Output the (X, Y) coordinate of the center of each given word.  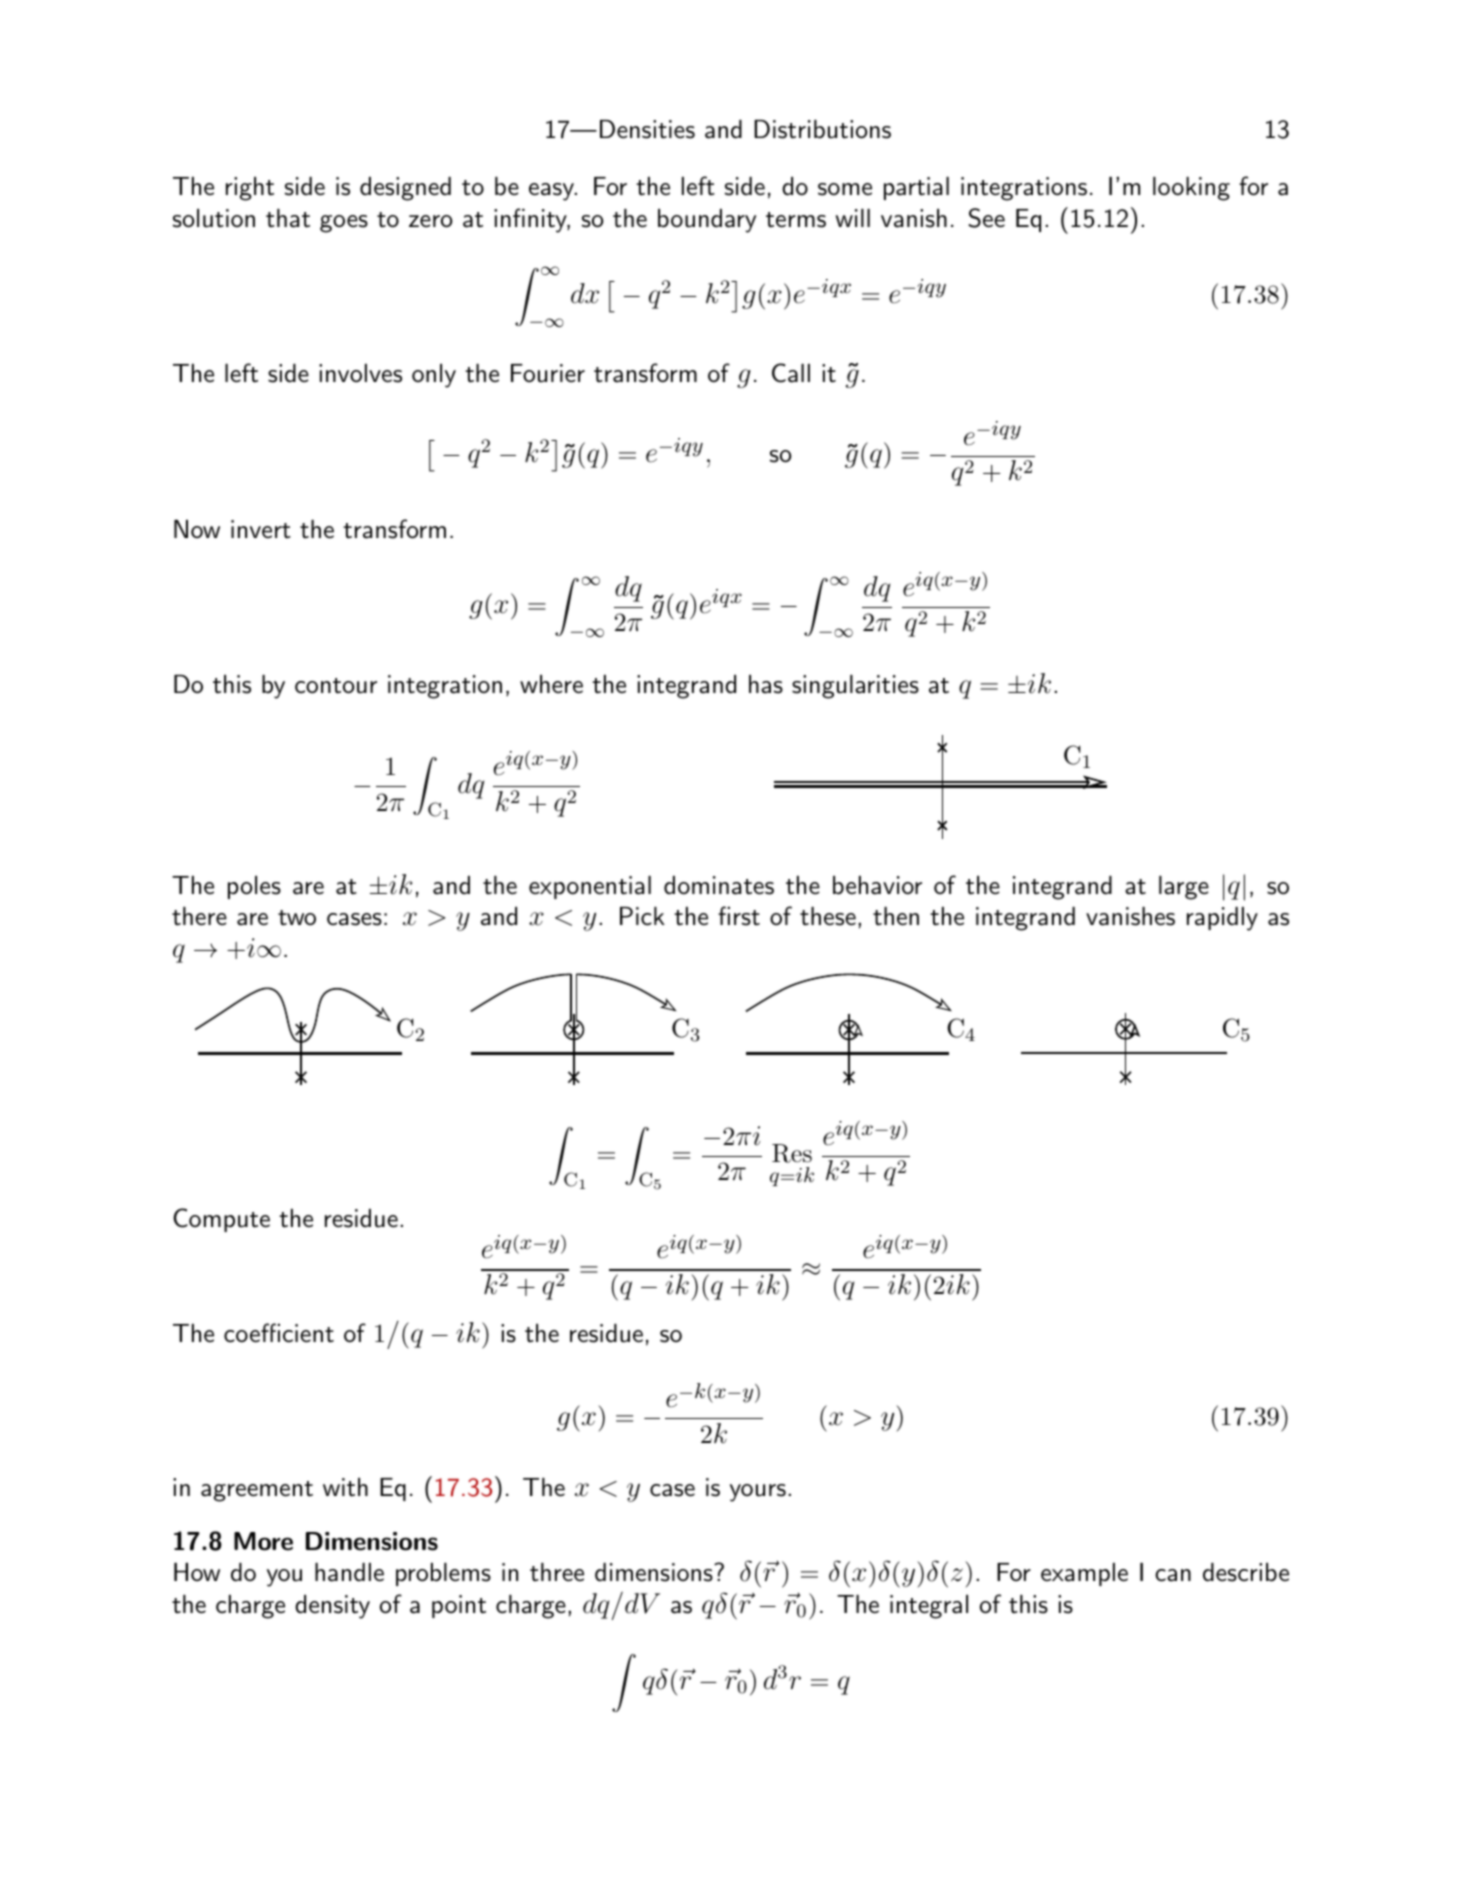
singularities (855, 687)
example (1084, 1574)
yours (758, 1493)
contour (336, 686)
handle (349, 1572)
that (288, 218)
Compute (221, 1220)
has (766, 684)
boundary (707, 221)
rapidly (1222, 919)
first (739, 916)
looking (1191, 189)
